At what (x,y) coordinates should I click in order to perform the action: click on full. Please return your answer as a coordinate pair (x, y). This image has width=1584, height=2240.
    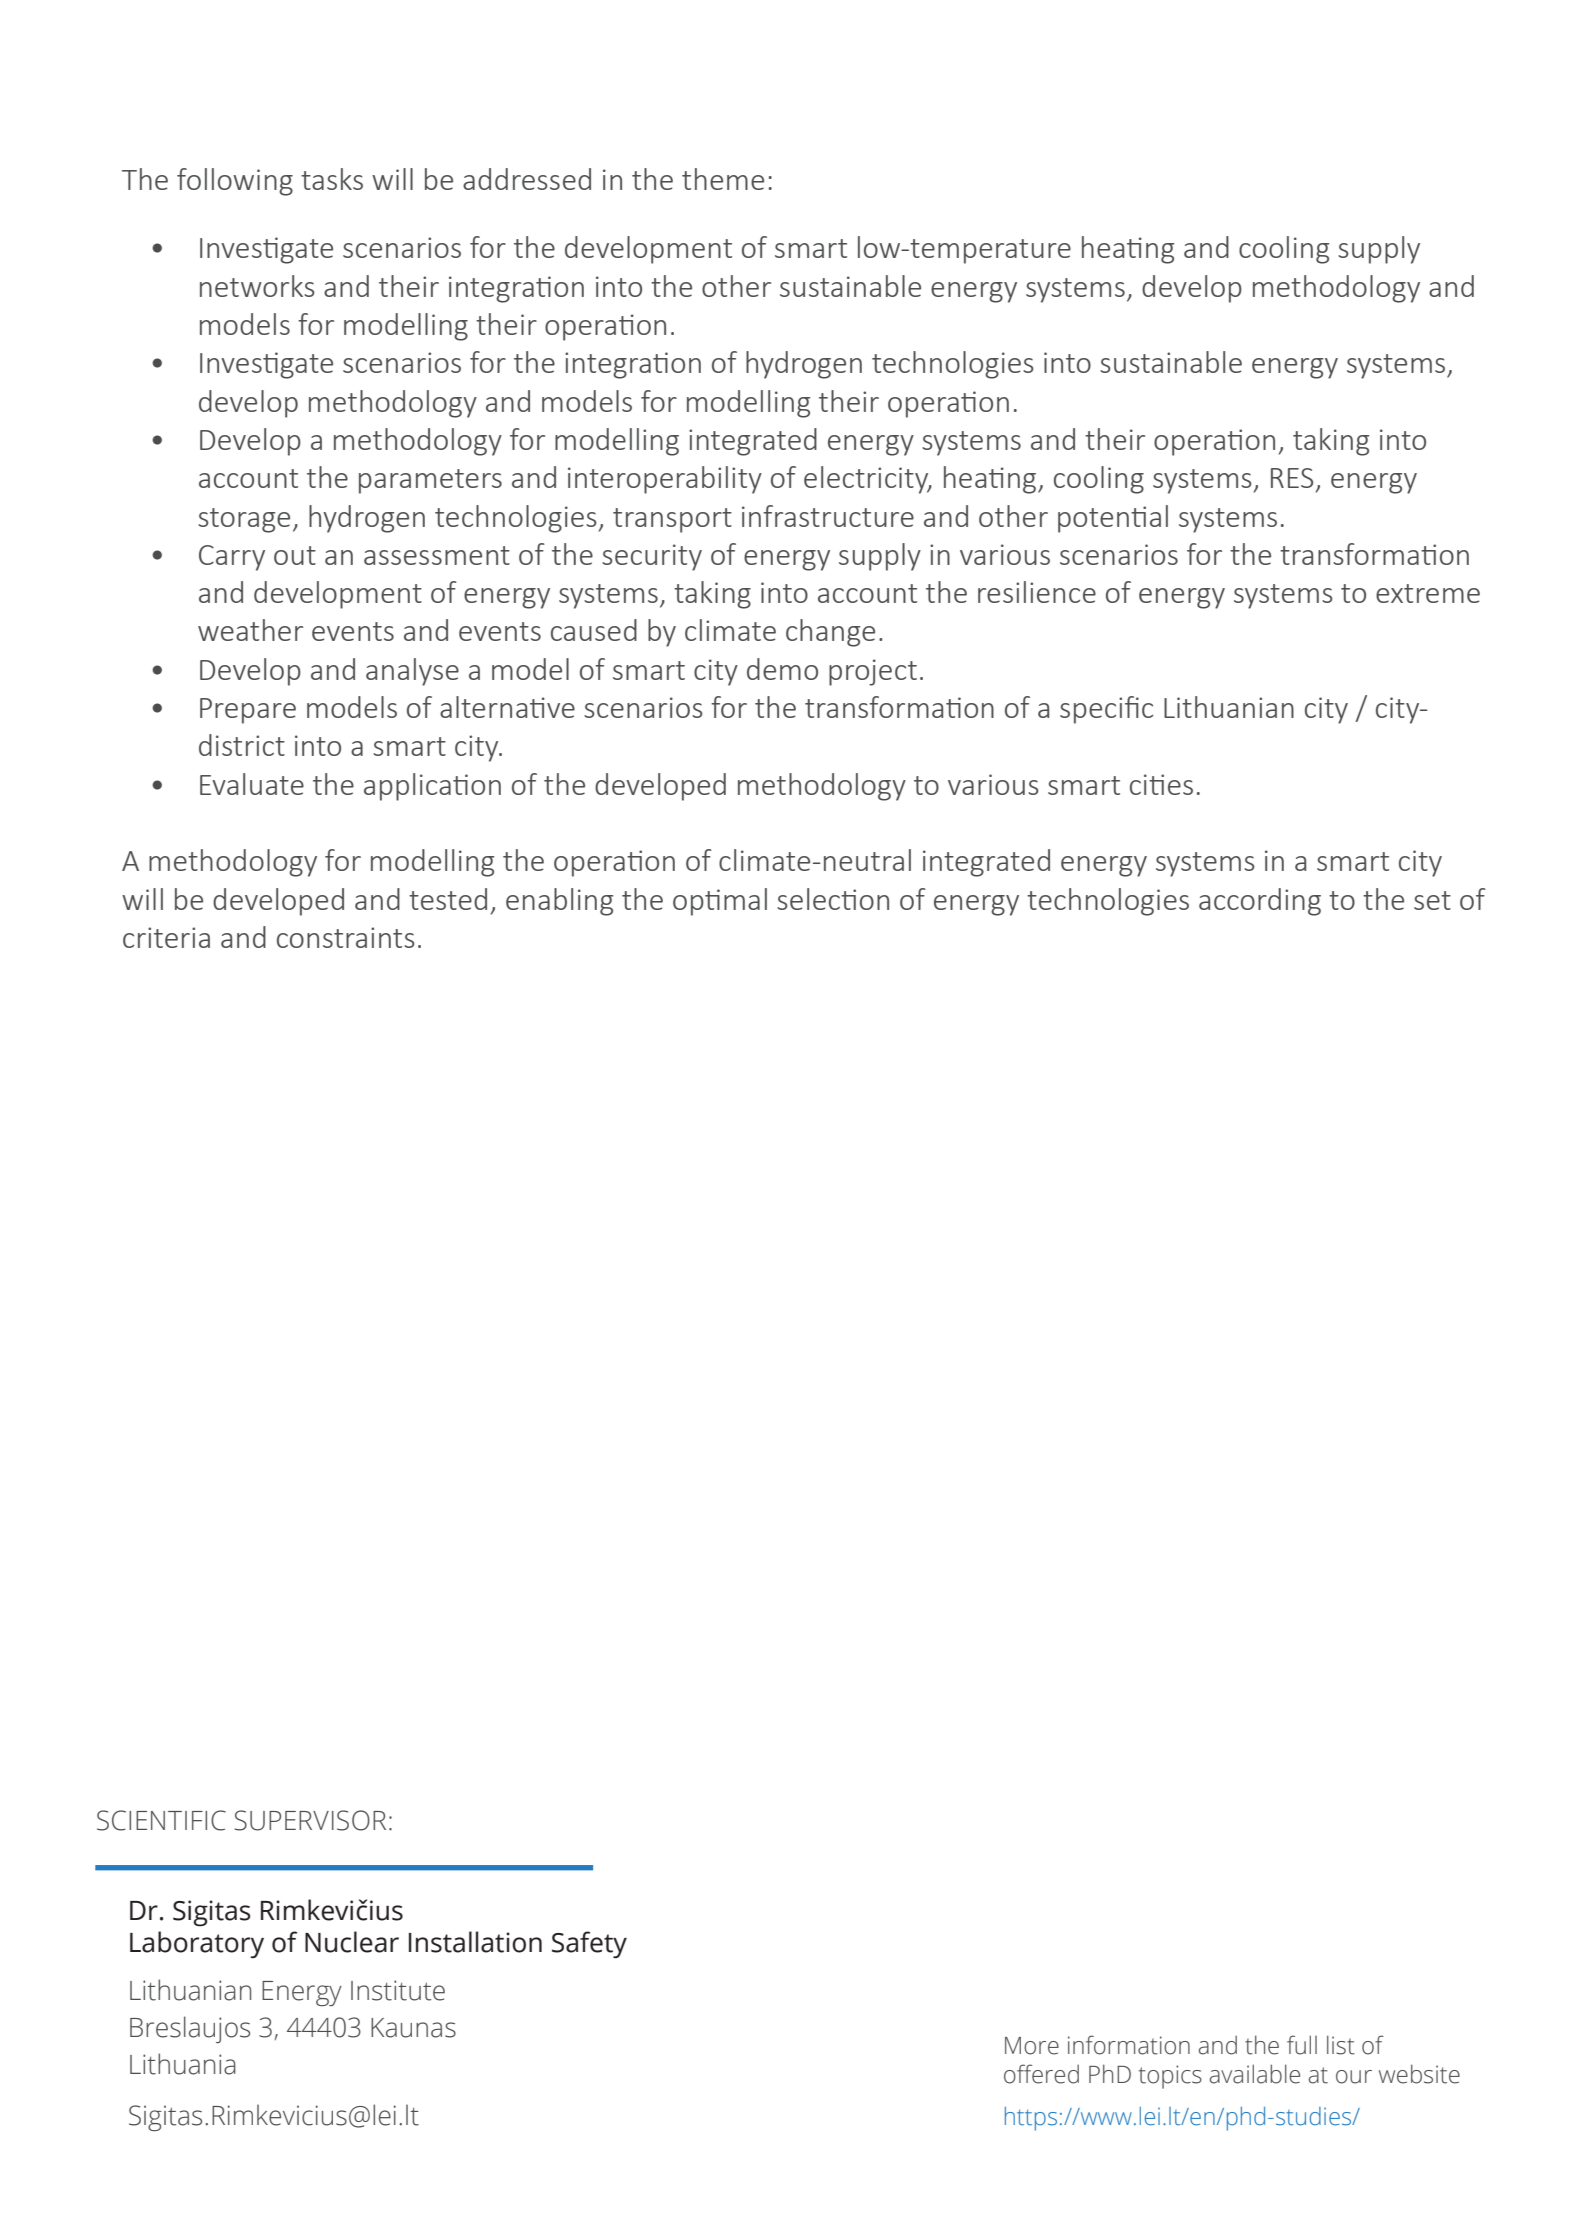
    Looking at the image, I should click on (1302, 2045).
